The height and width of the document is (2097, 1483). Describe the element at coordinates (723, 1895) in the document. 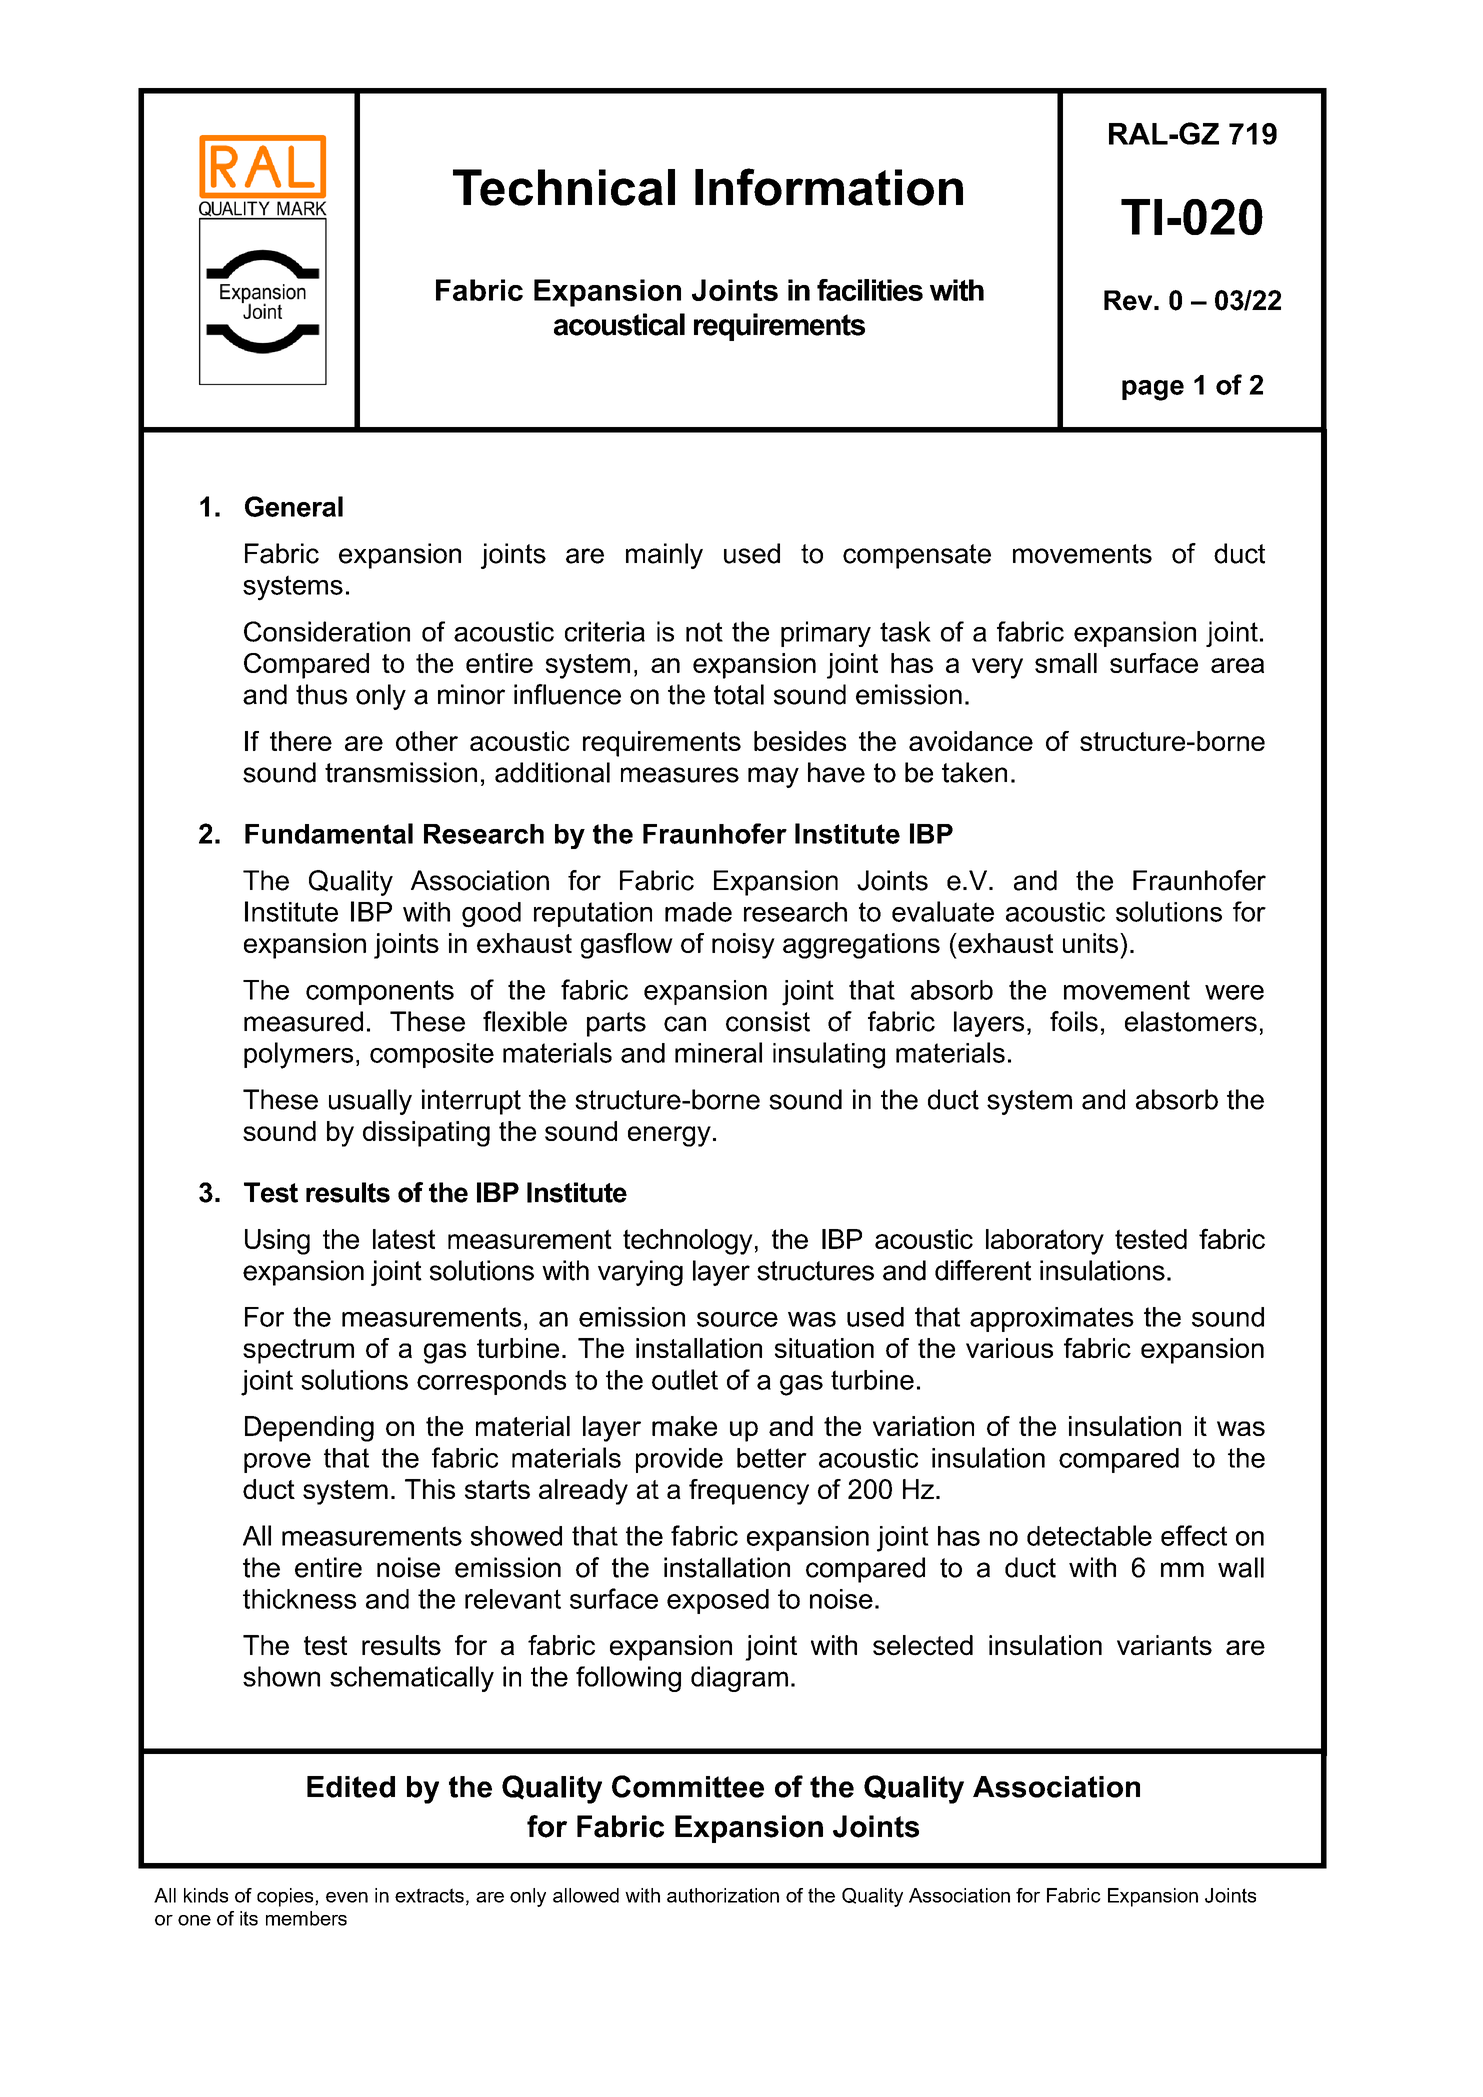

I see `authorization` at that location.
